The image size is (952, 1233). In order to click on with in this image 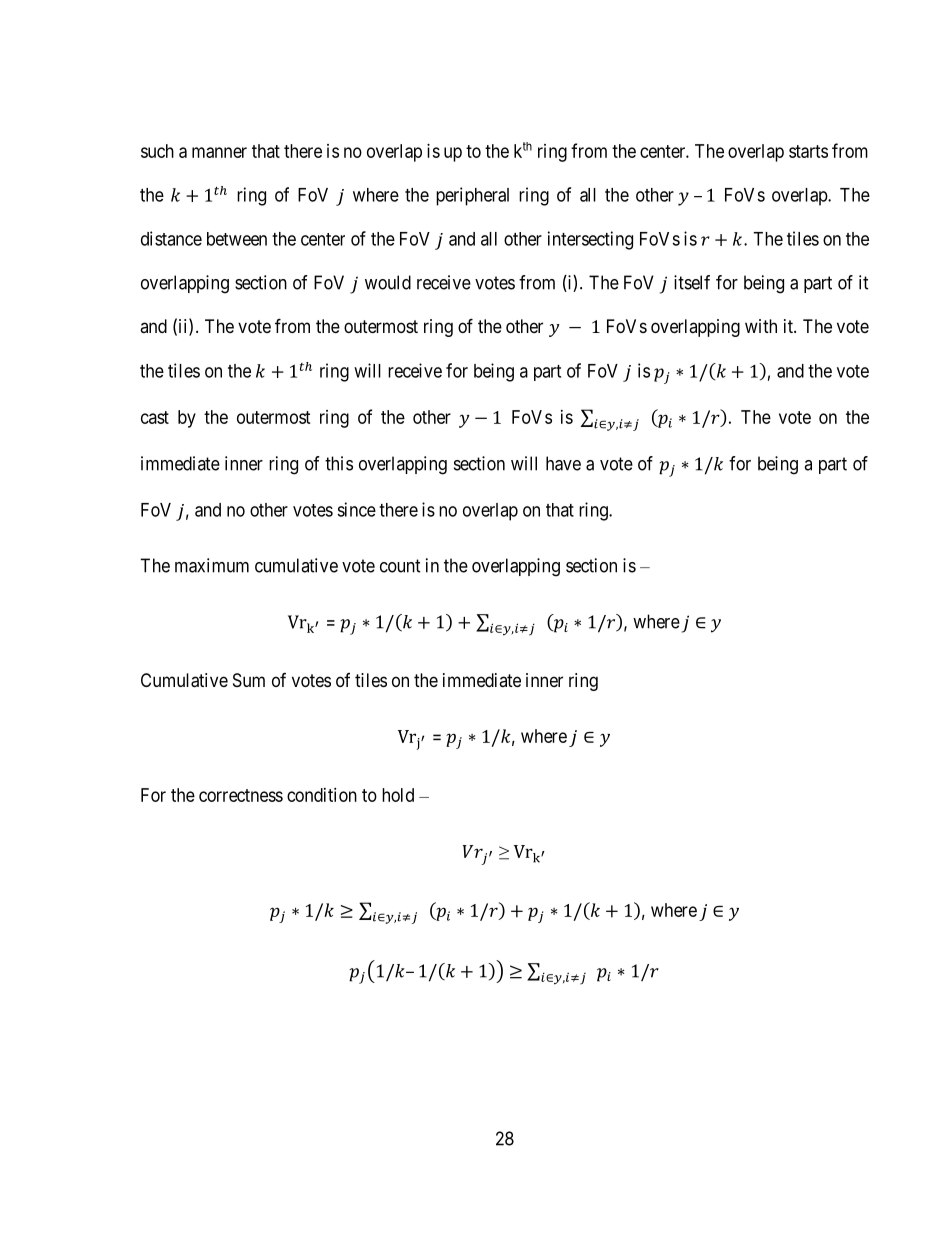, I will do `click(761, 326)`.
